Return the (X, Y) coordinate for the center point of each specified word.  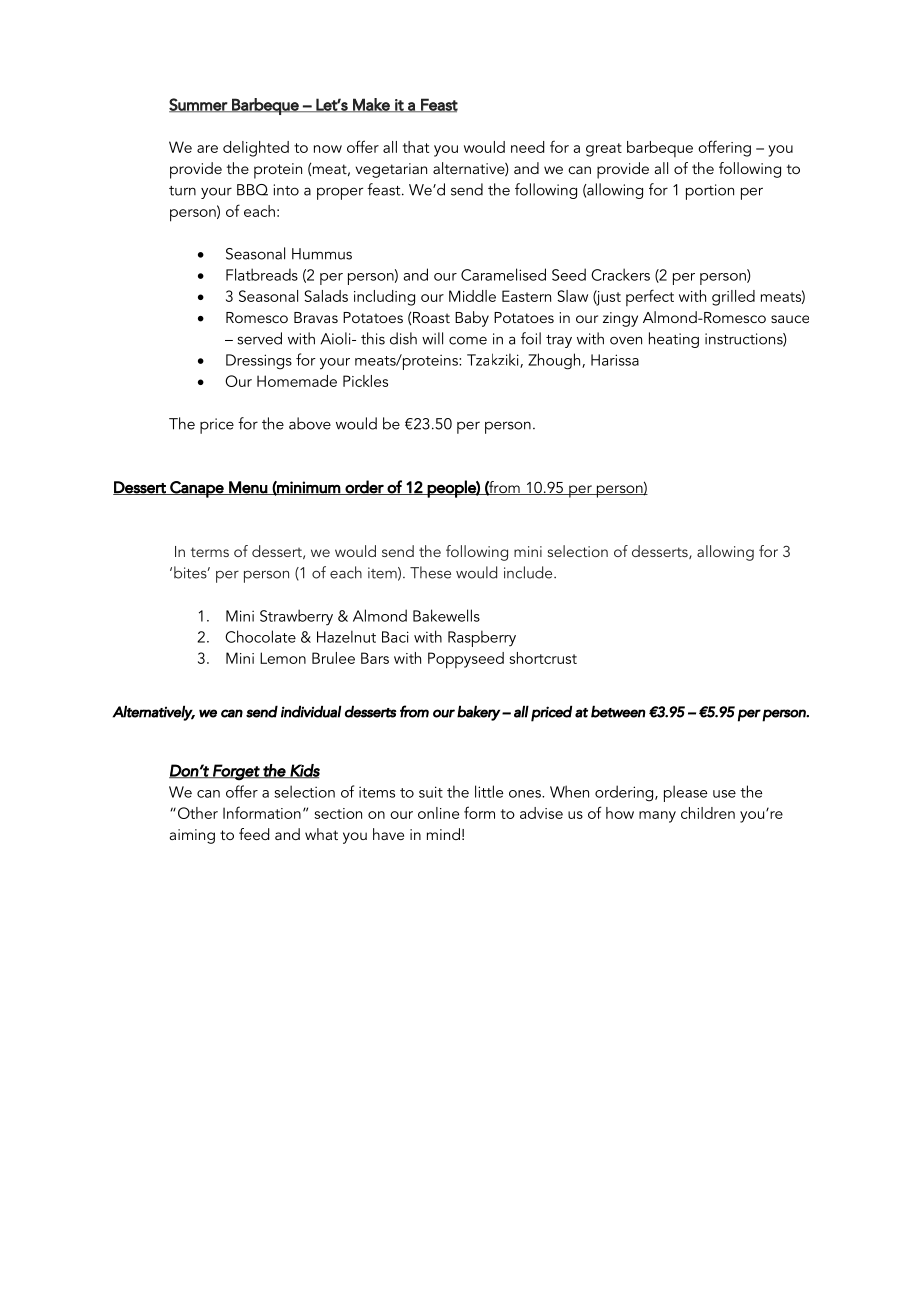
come (468, 340)
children (708, 813)
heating (674, 340)
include (529, 572)
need (527, 147)
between (618, 711)
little (489, 791)
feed (254, 834)
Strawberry (296, 617)
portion (710, 192)
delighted (256, 149)
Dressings (259, 362)
